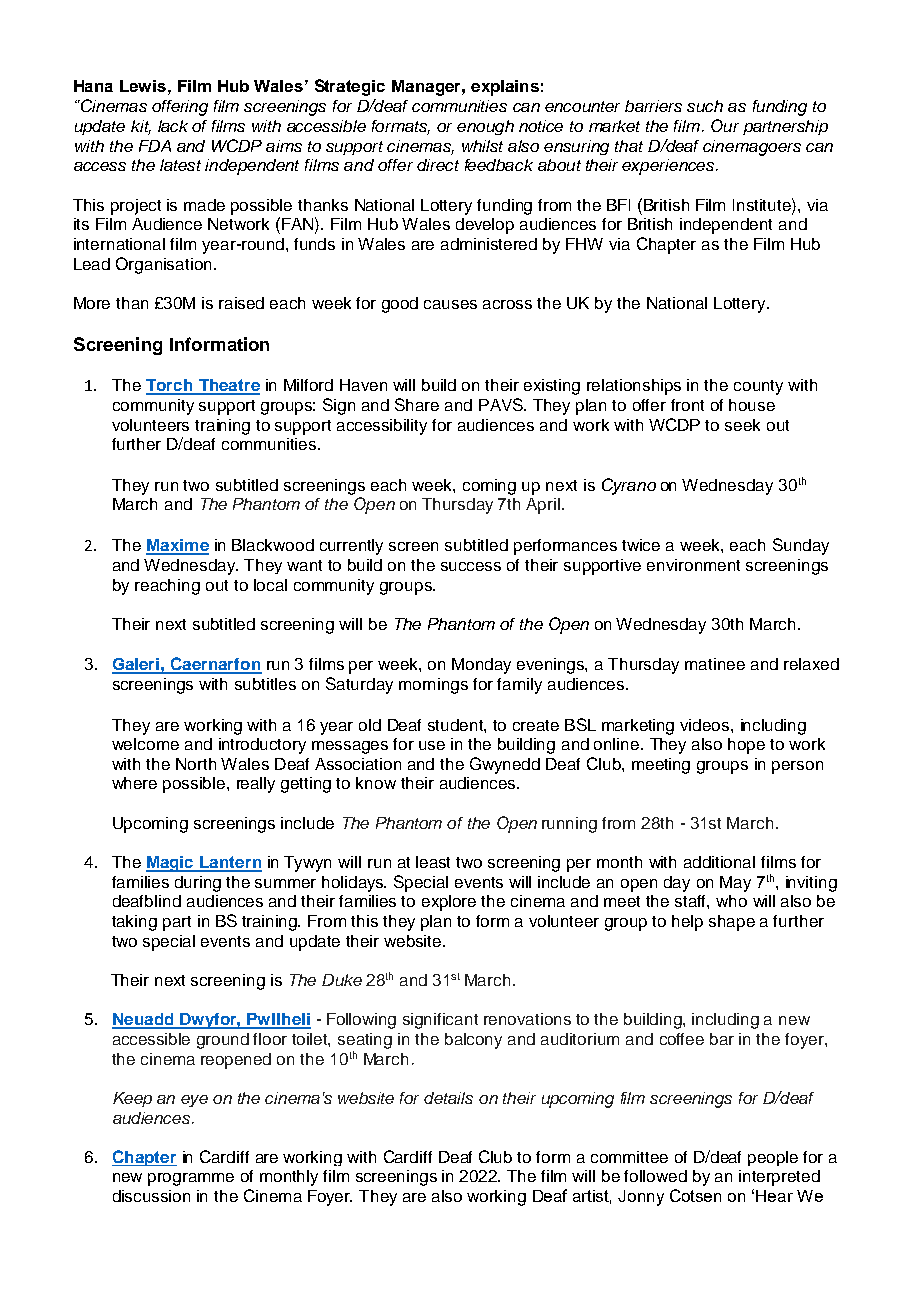 Image resolution: width=924 pixels, height=1308 pixels. Describe the element at coordinates (191, 1179) in the document. I see `programme` at that location.
